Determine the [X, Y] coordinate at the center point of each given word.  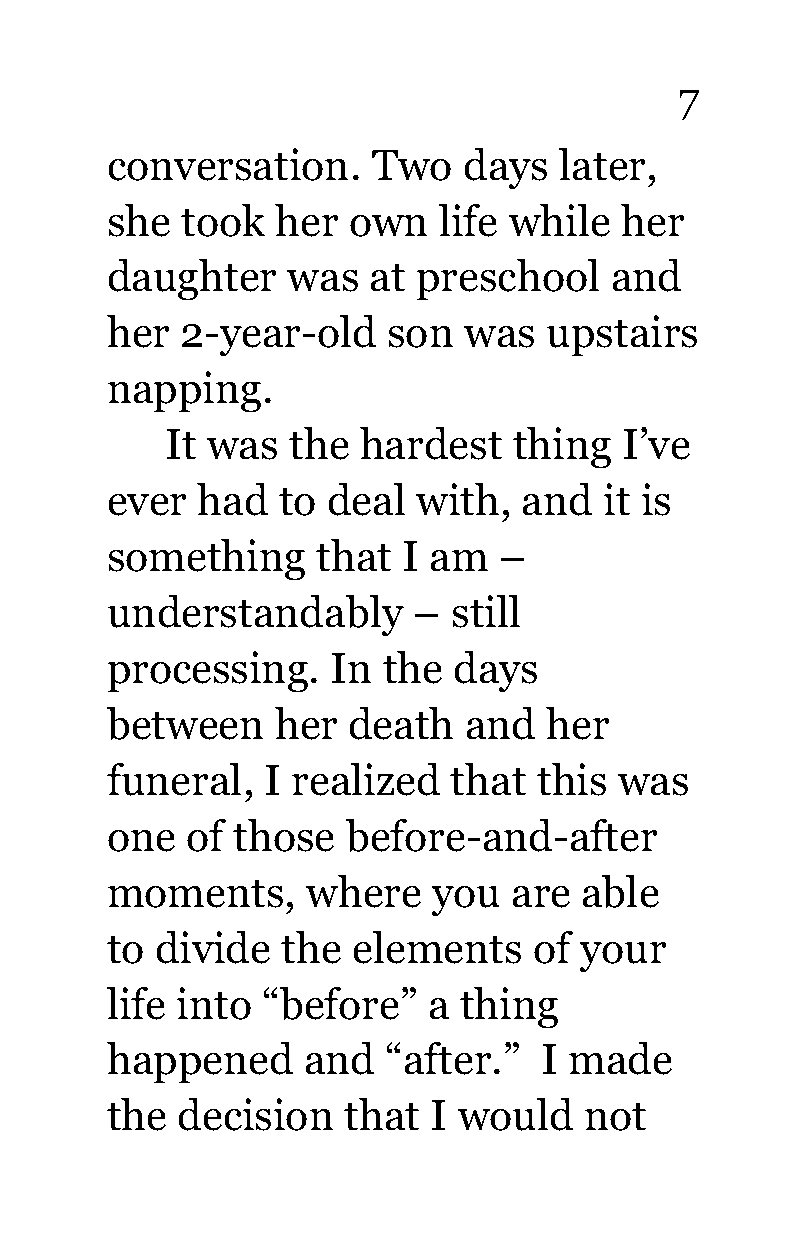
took [223, 220]
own [389, 226]
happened [200, 1062]
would [515, 1114]
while [559, 220]
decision [256, 1114]
